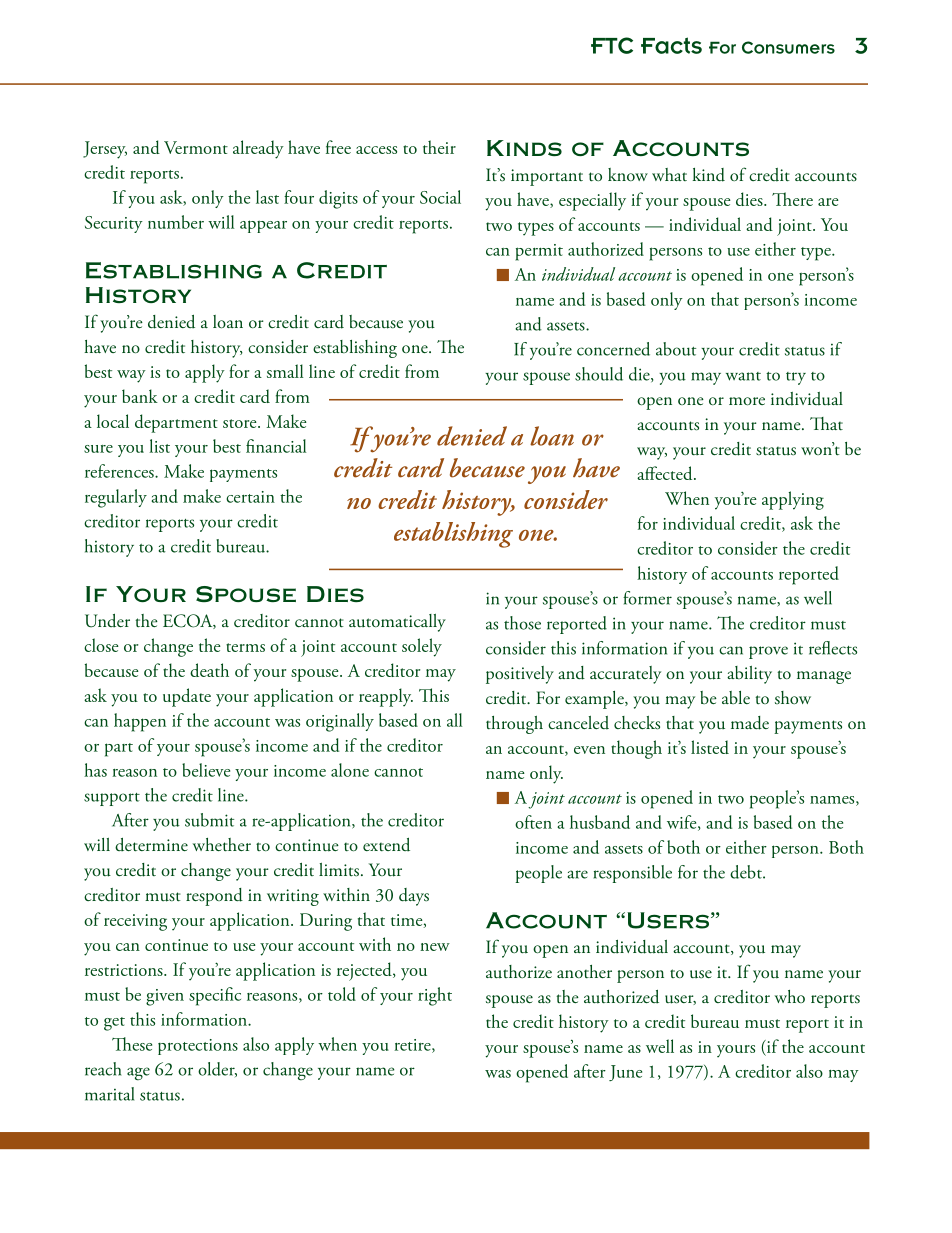 The width and height of the screenshot is (952, 1233). Describe the element at coordinates (107, 621) in the screenshot. I see `Under` at that location.
